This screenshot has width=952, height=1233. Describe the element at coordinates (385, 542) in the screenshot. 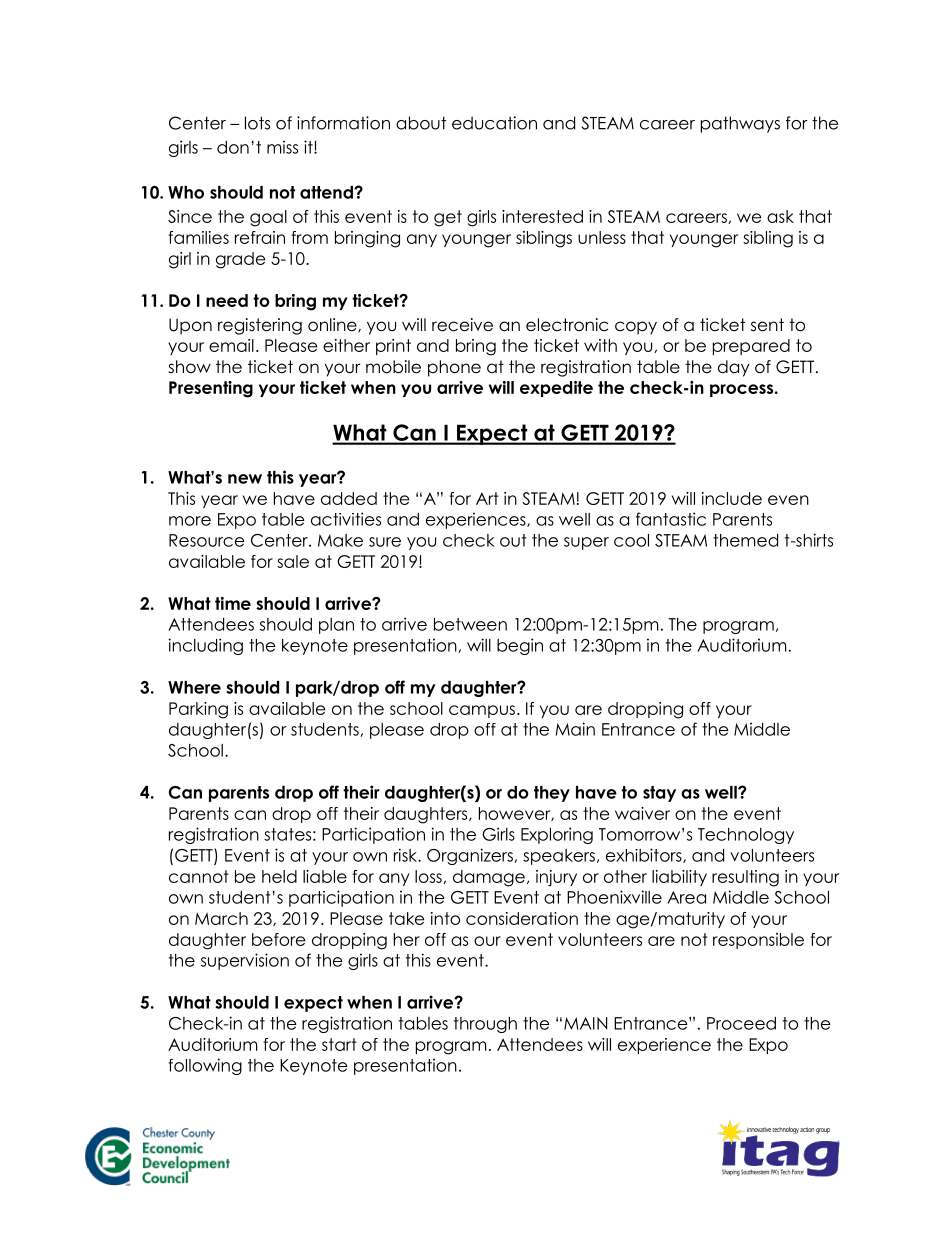

I see `sure` at that location.
